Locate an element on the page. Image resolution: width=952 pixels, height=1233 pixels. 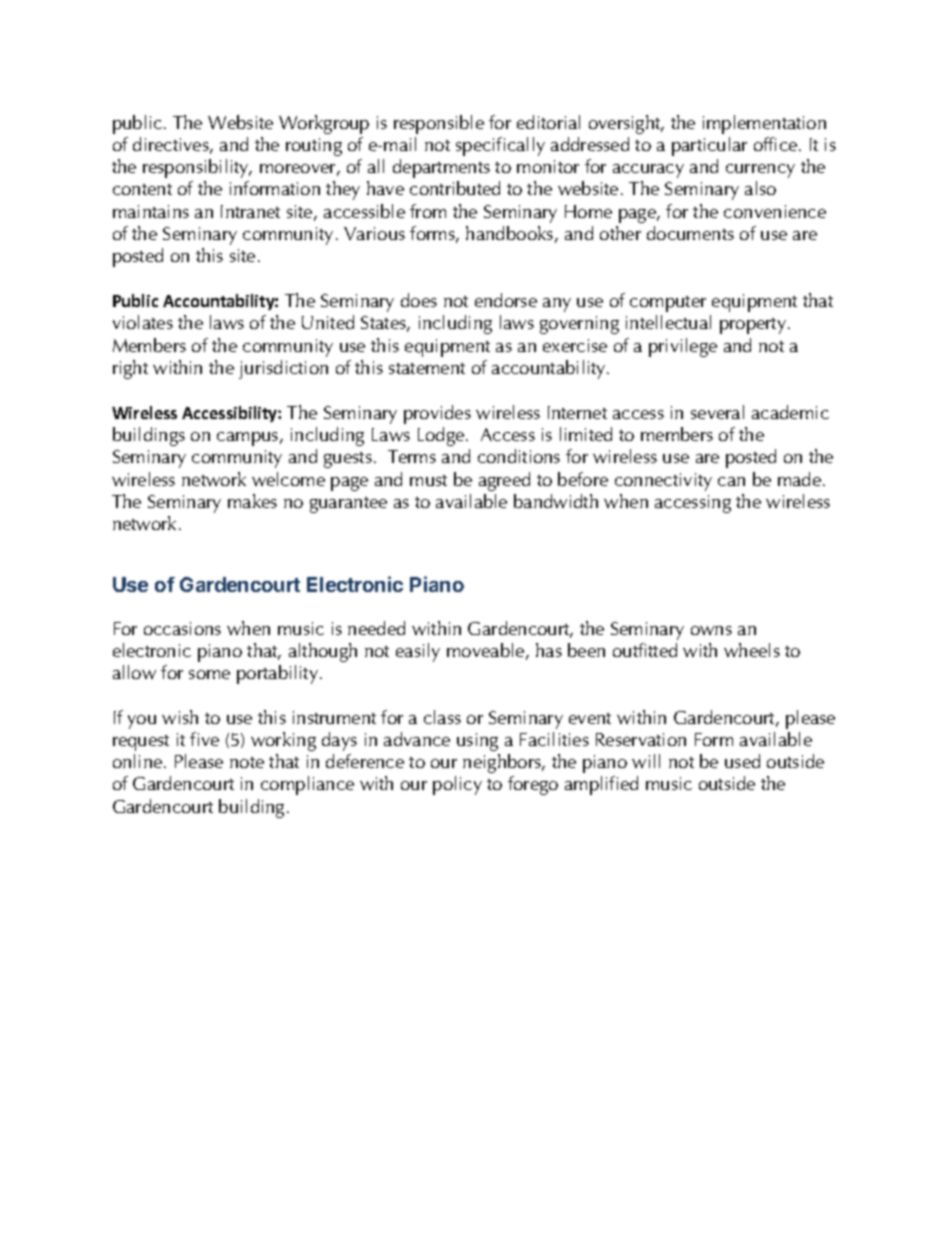
welcome is located at coordinates (288, 479).
